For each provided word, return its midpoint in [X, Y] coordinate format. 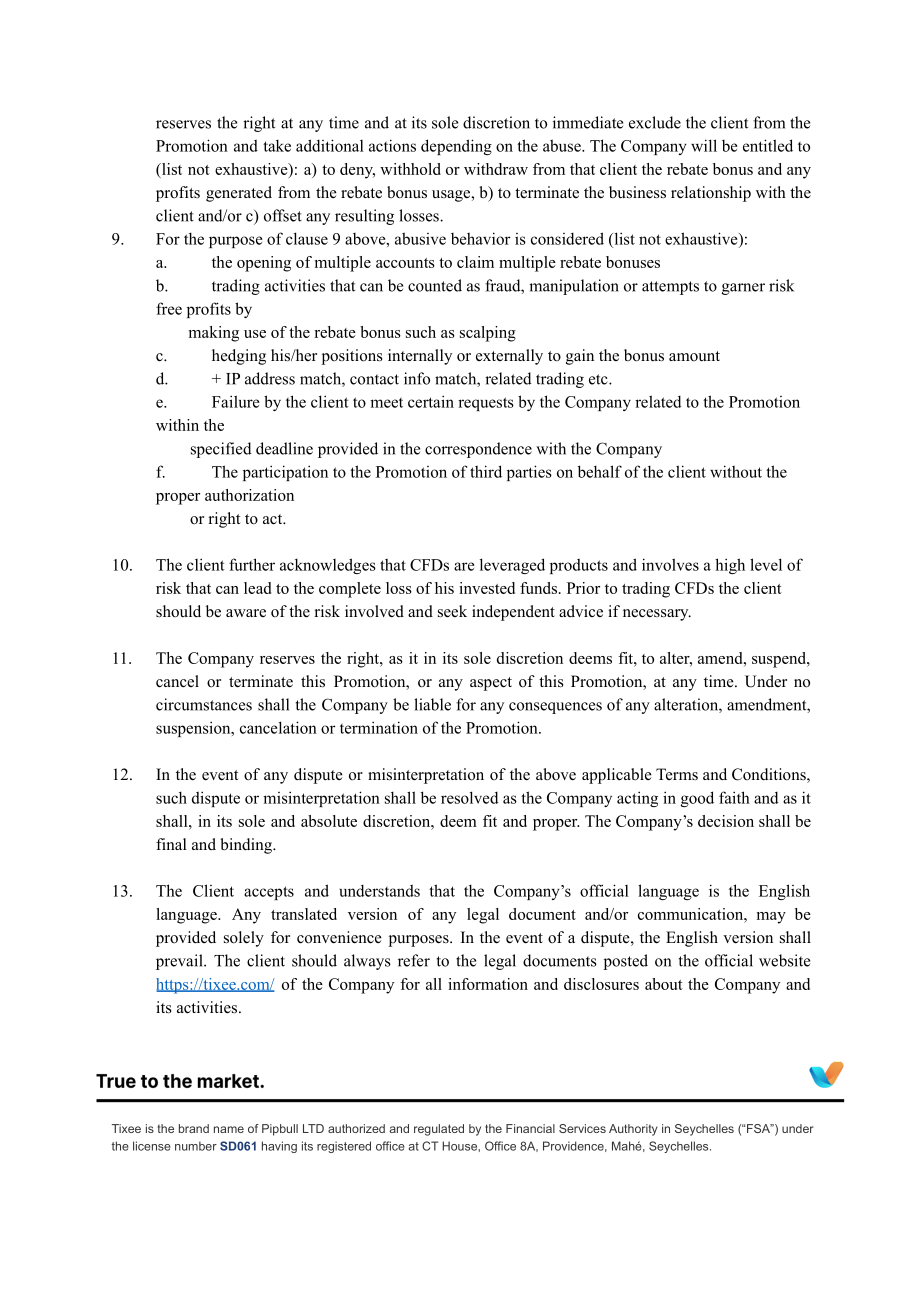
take [277, 146]
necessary [657, 615]
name [229, 1129]
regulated [439, 1130]
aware [246, 613]
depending [456, 147]
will [704, 145]
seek [452, 611]
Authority [633, 1130]
